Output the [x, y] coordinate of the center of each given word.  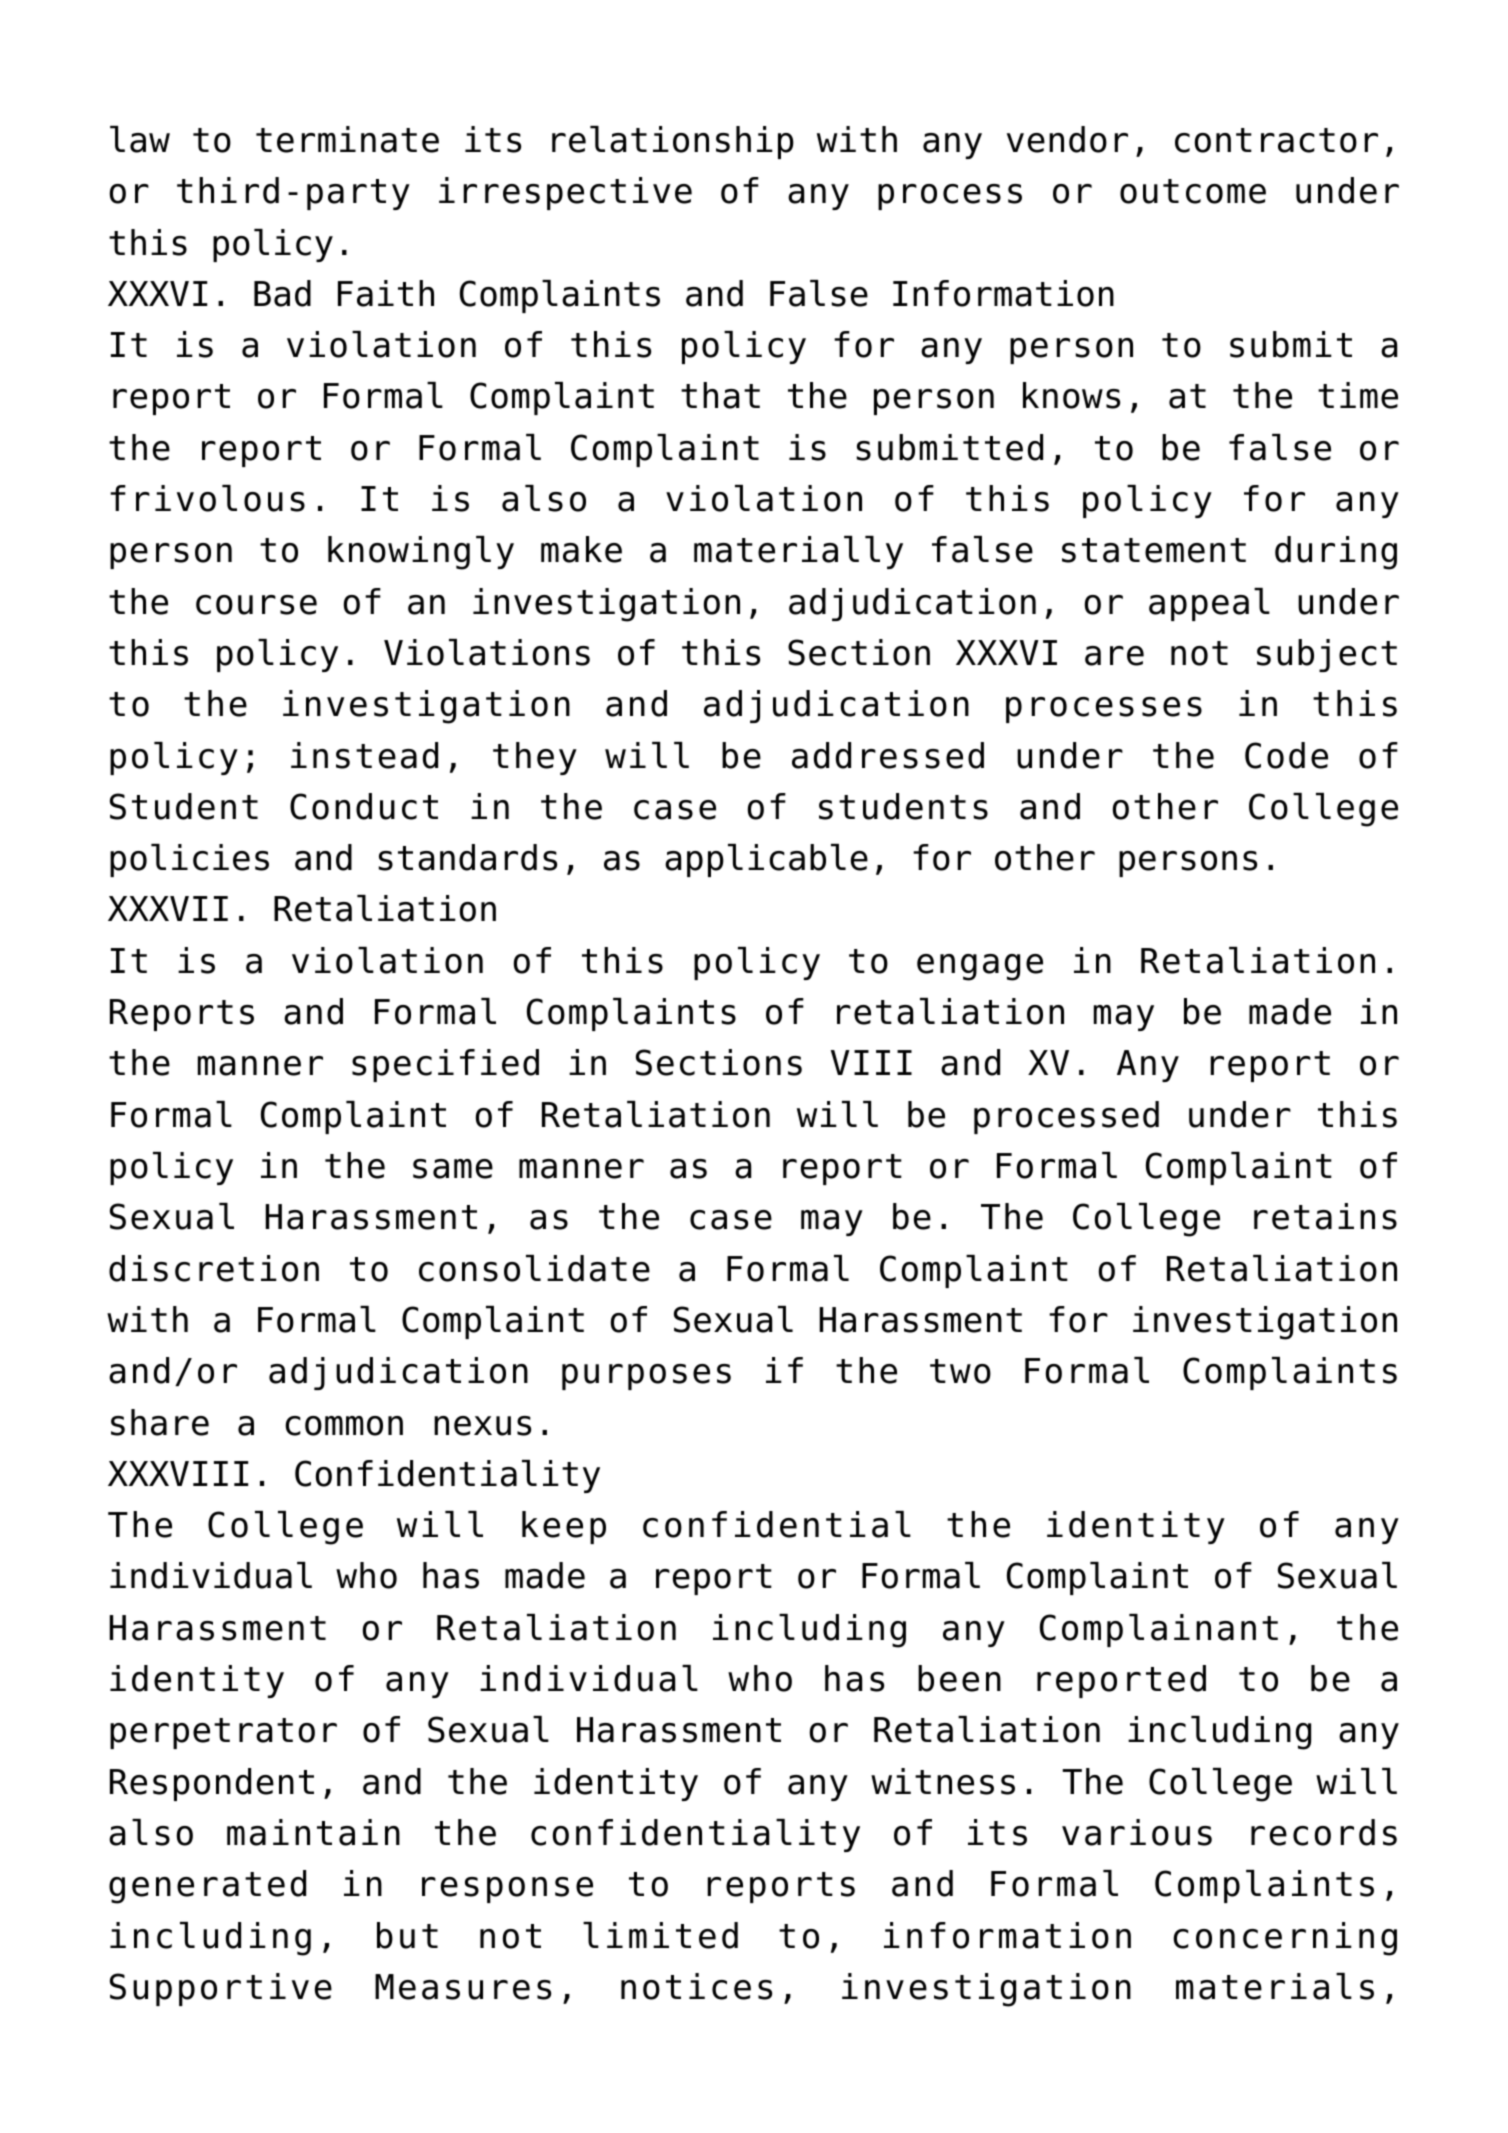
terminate [347, 139]
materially [798, 552]
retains [1325, 1216]
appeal [1209, 604]
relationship [673, 142]
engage [980, 967]
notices [696, 1986]
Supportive [221, 1989]
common [344, 1426]
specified [445, 1065]
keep [564, 1527]
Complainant [1159, 1630]
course [256, 605]
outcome [1193, 191]
